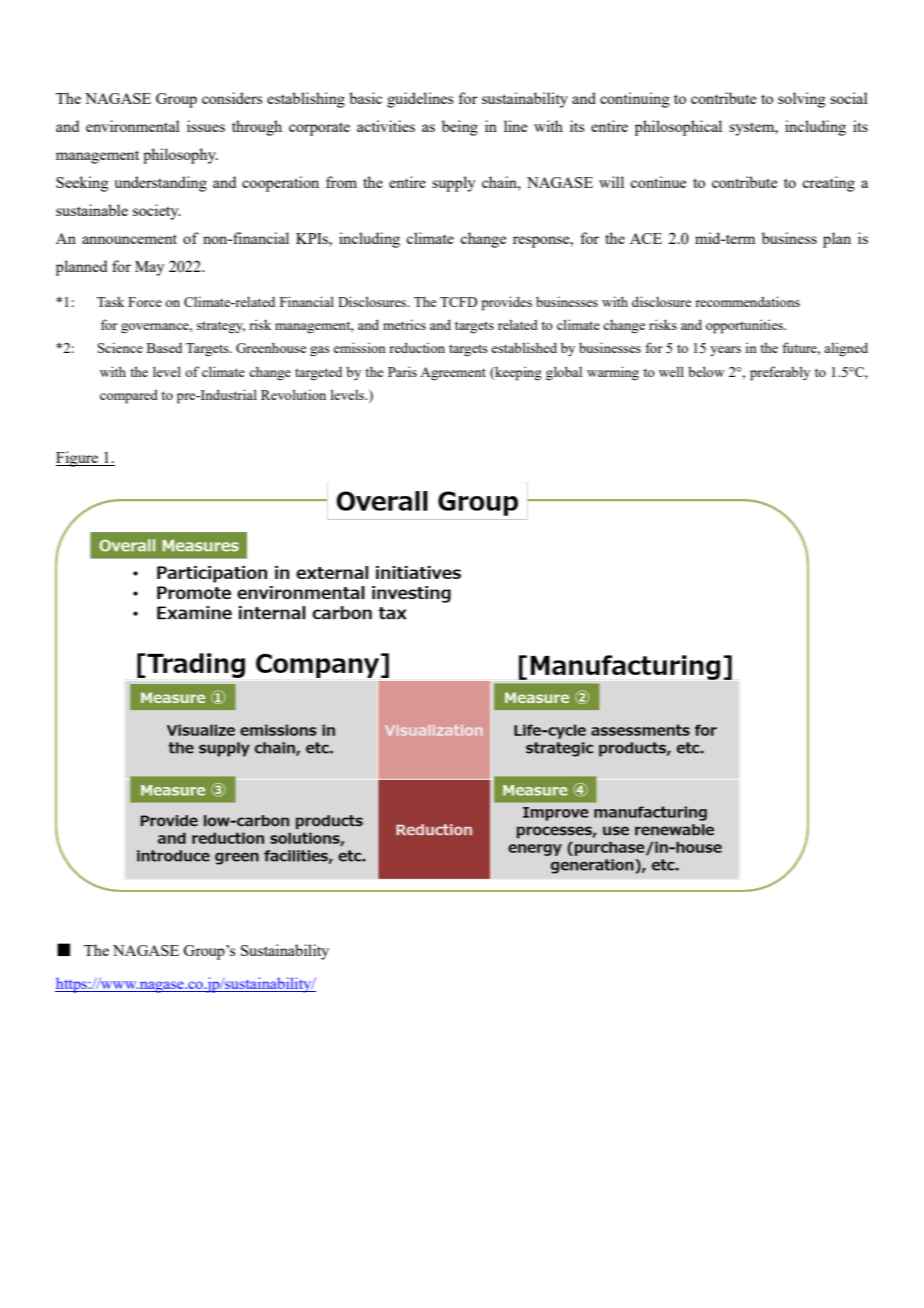  What do you see at coordinates (802, 100) in the screenshot?
I see `solving` at bounding box center [802, 100].
